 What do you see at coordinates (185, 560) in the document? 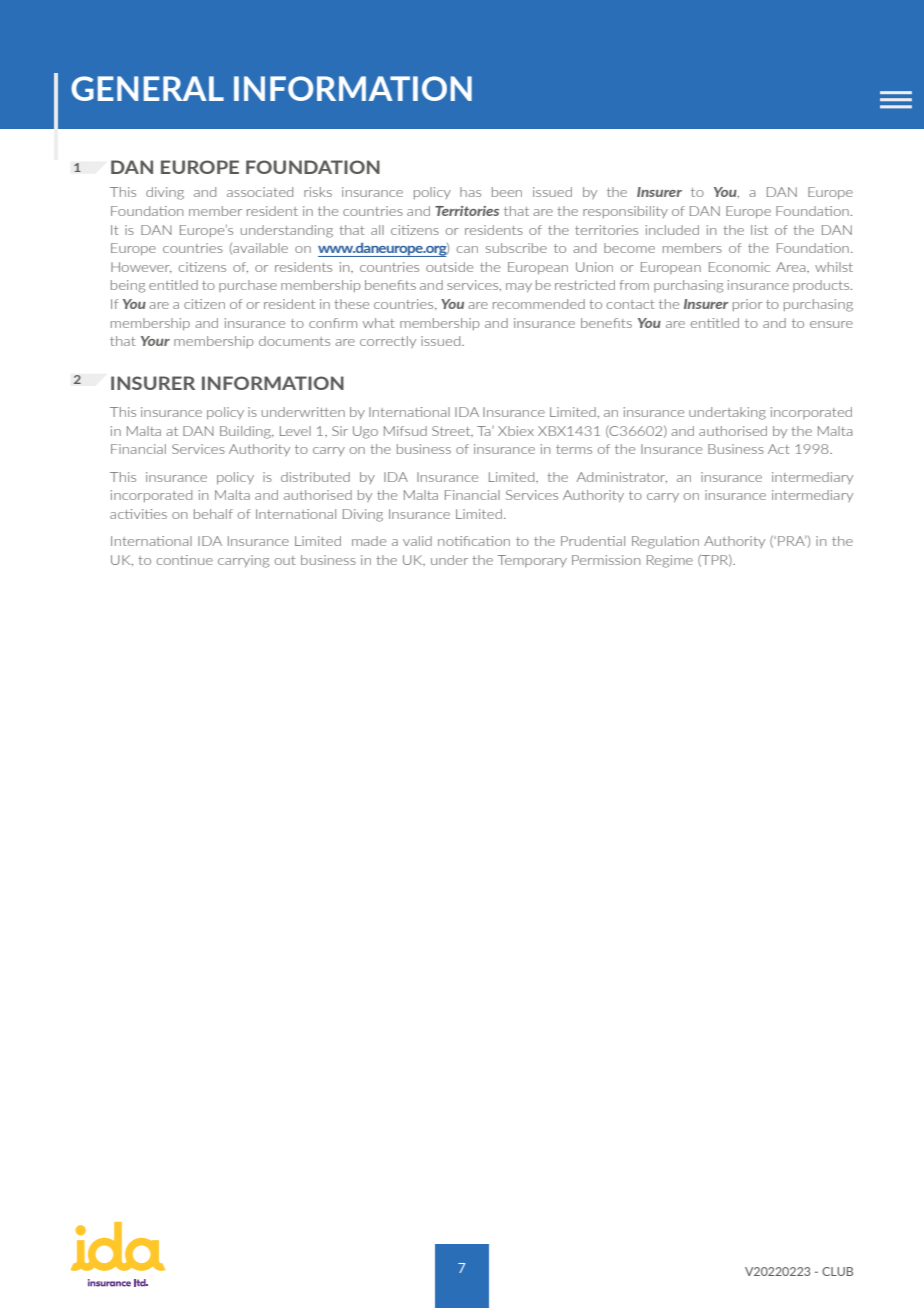
I see `continue` at bounding box center [185, 560].
